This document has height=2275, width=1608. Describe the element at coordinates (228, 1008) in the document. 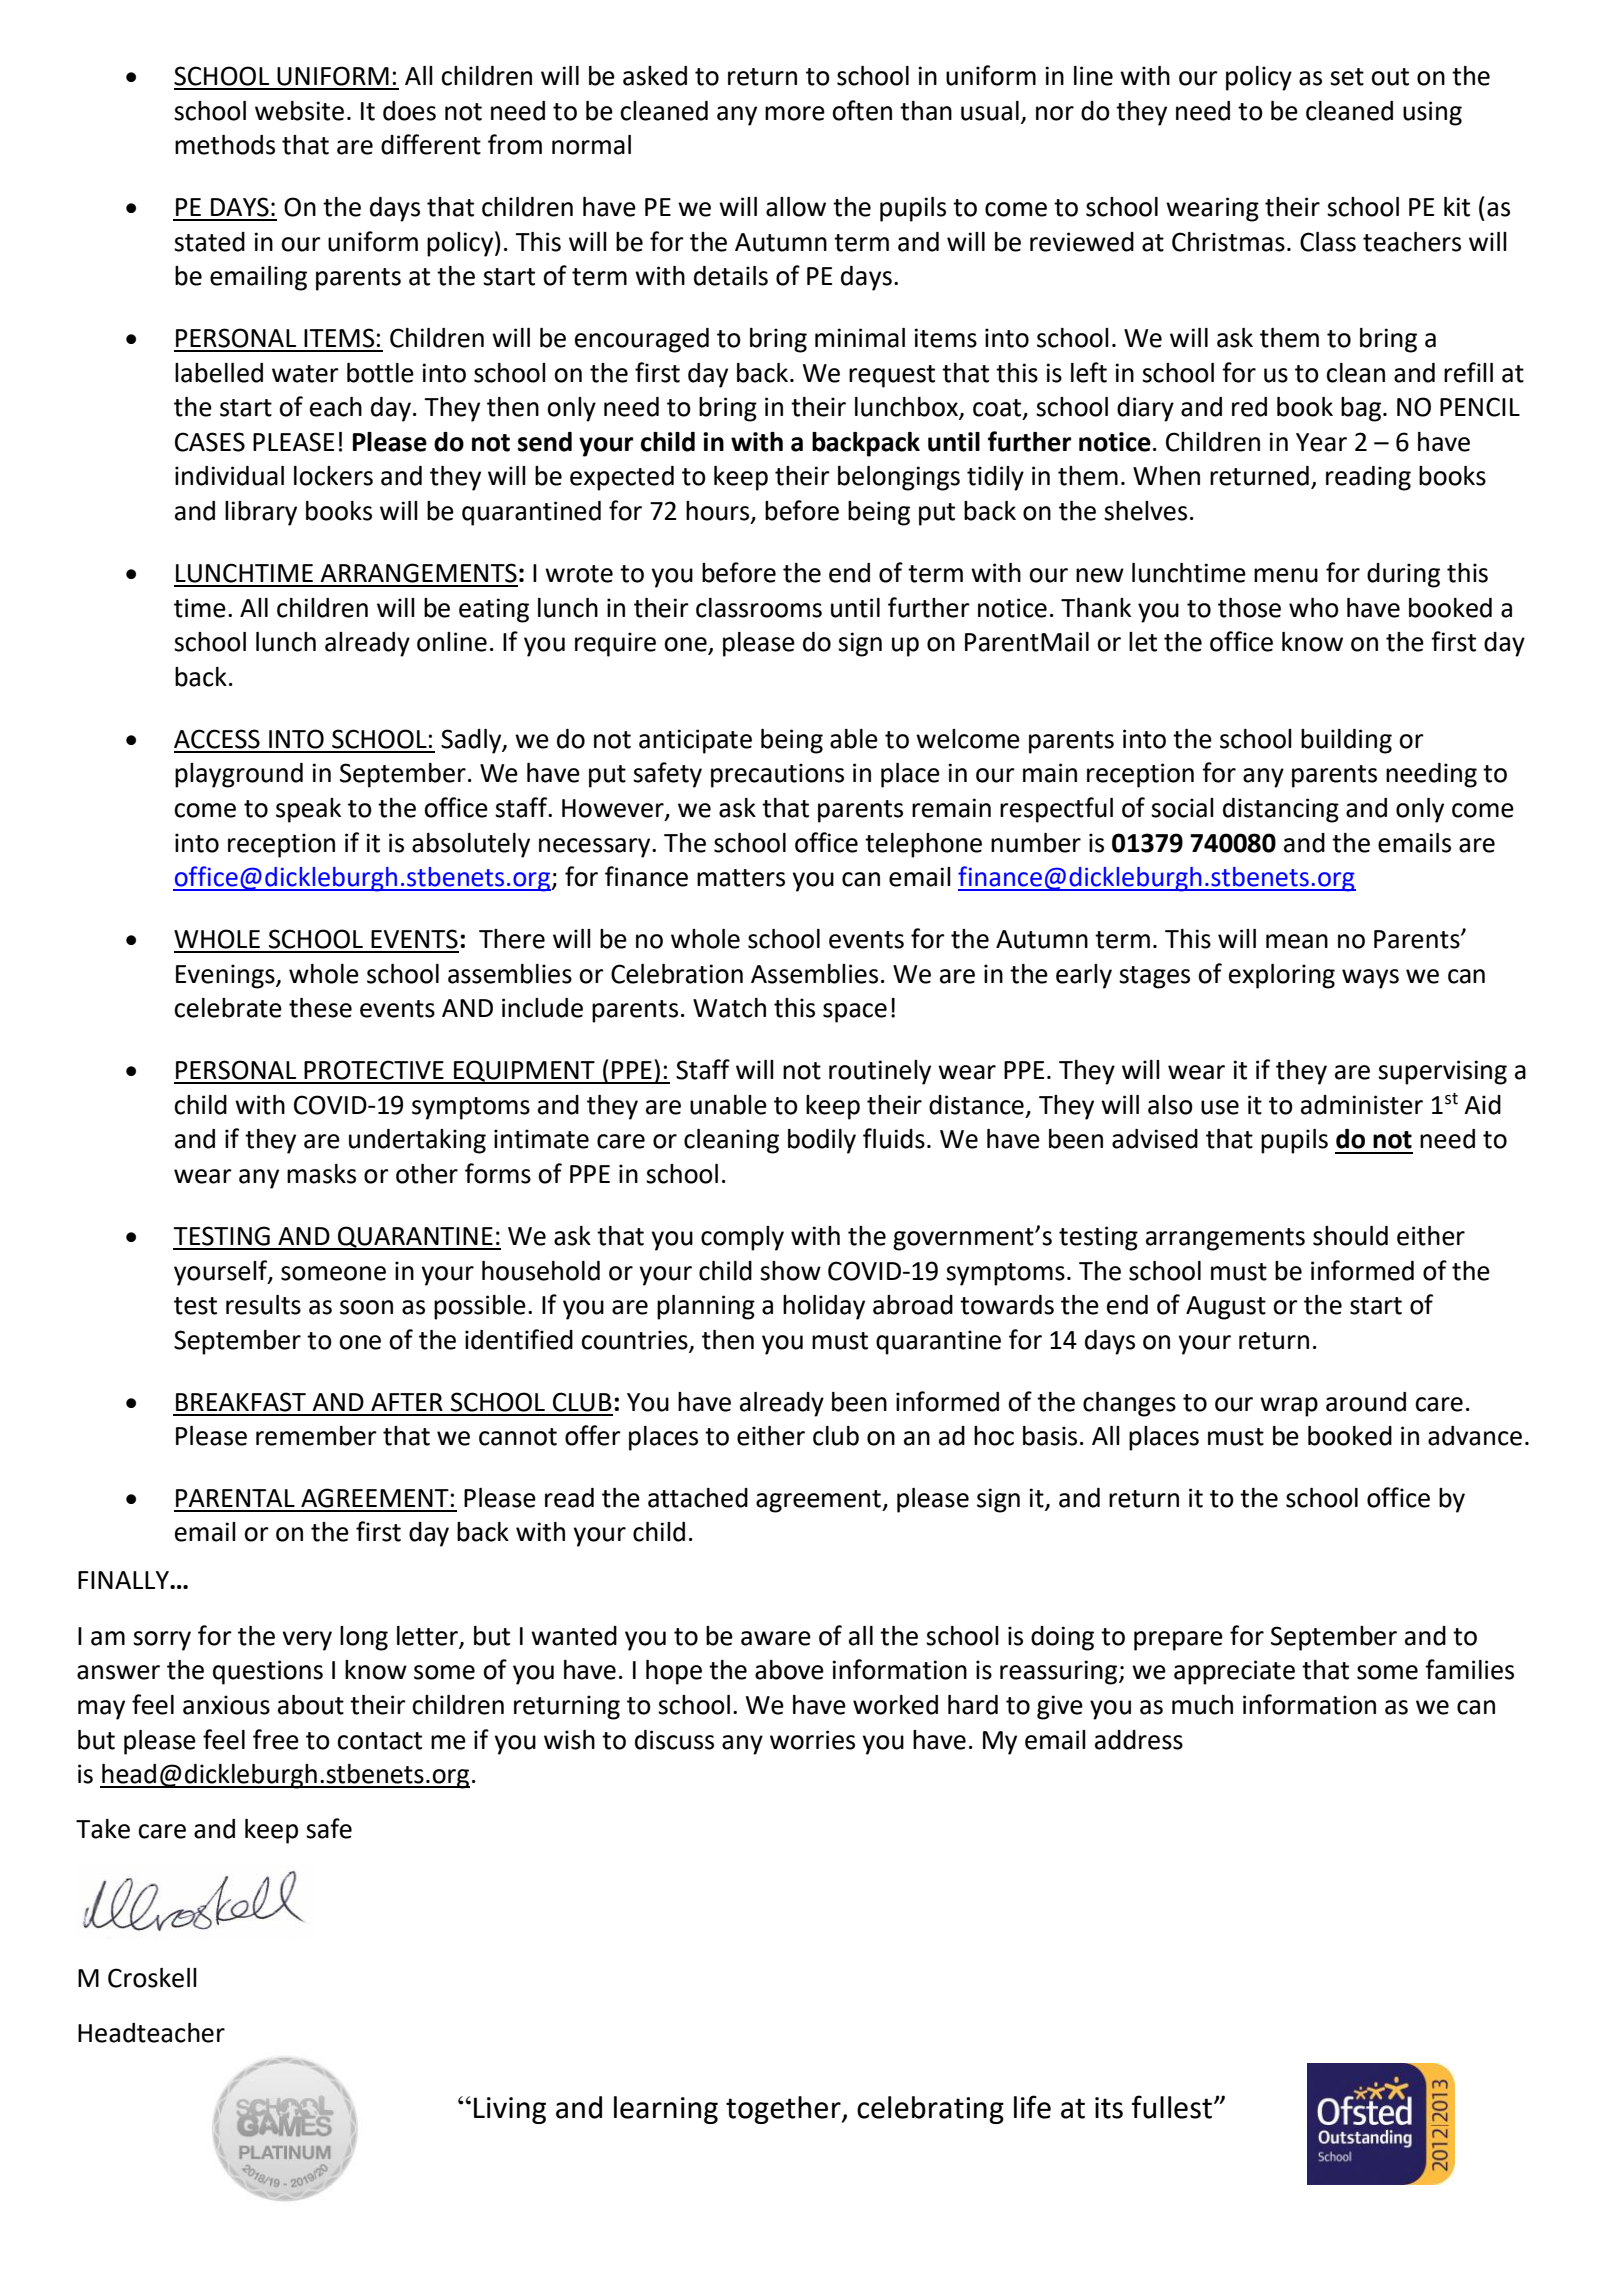

I see `celebrate` at that location.
